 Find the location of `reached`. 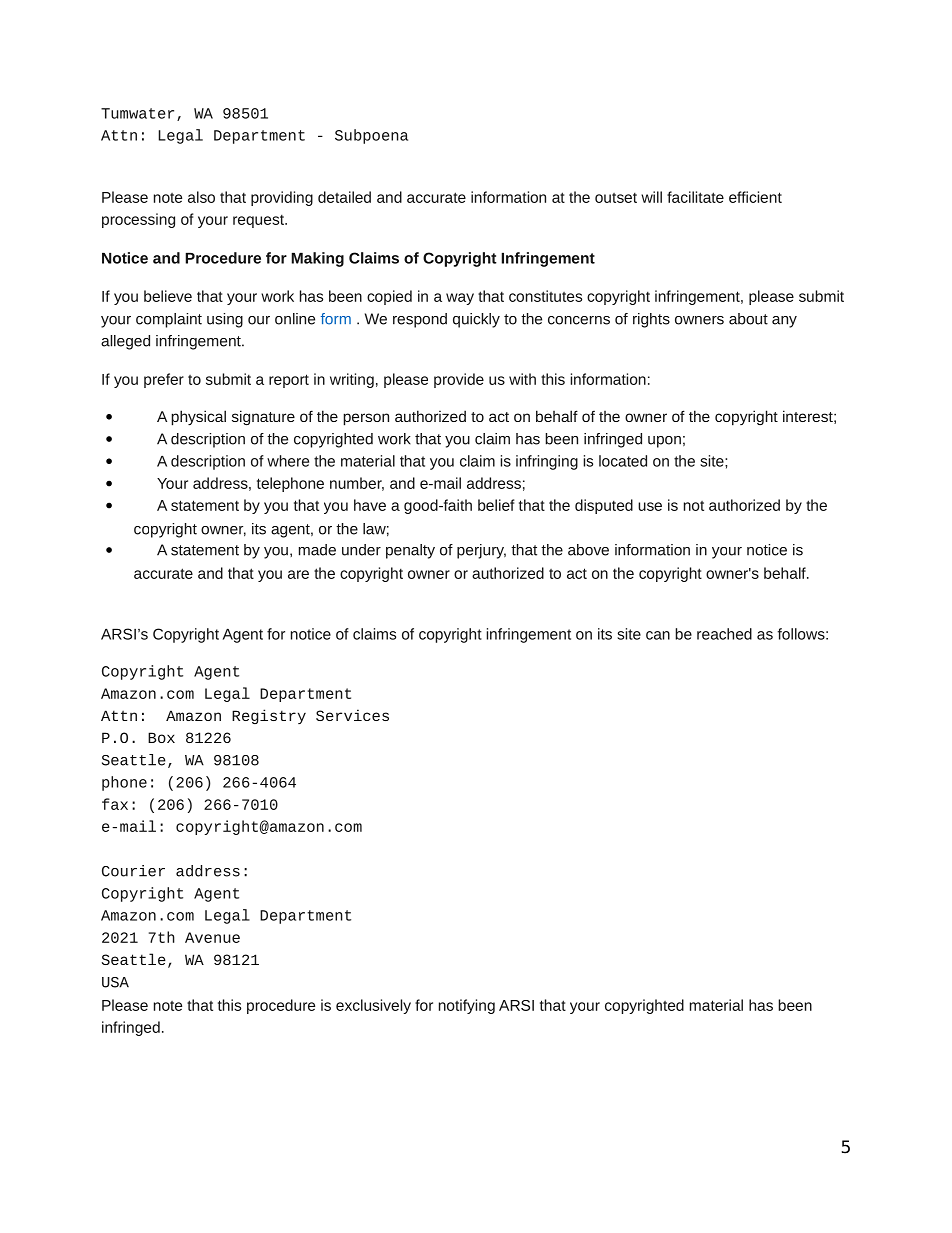

reached is located at coordinates (724, 634).
